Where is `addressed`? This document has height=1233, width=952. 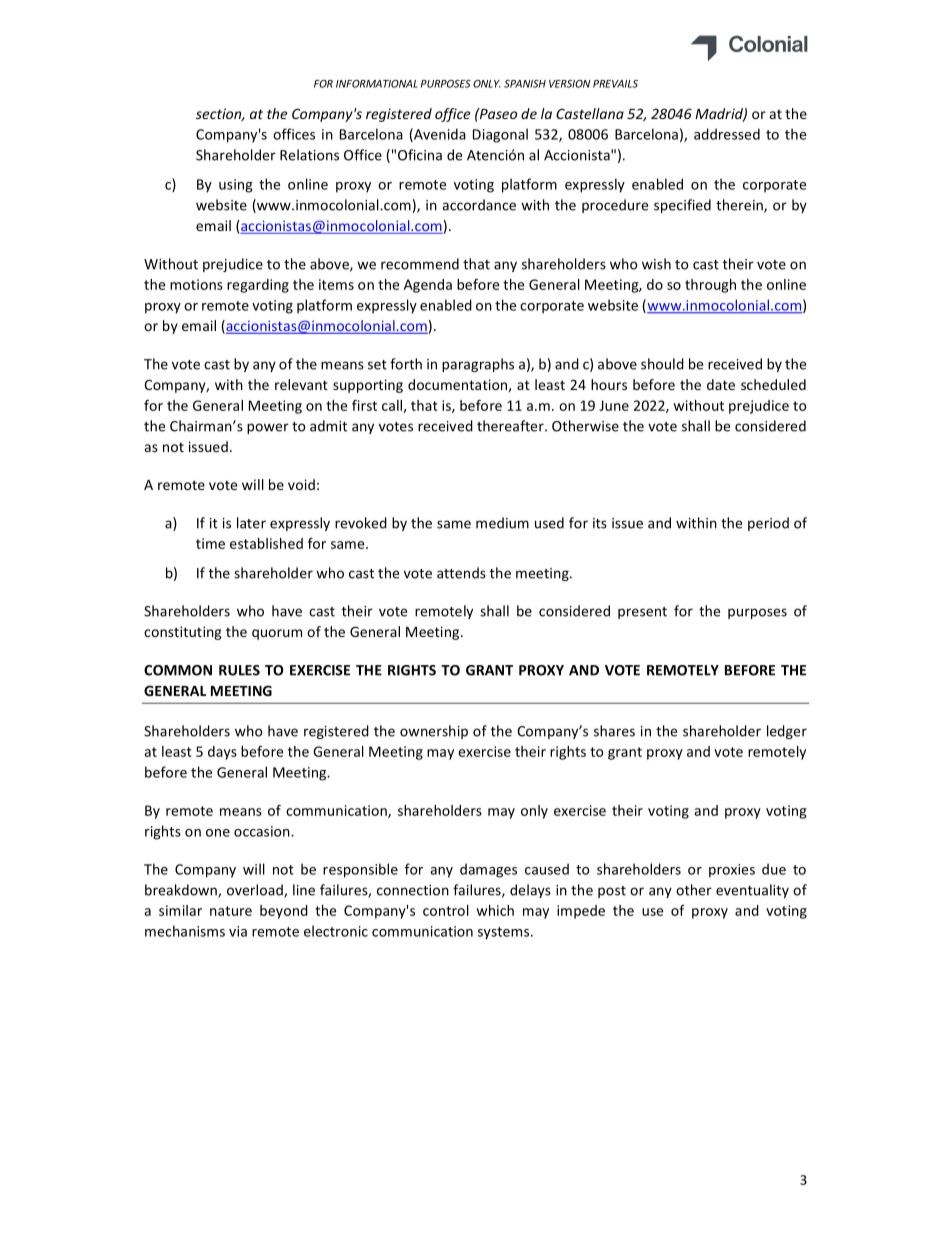 addressed is located at coordinates (727, 134).
